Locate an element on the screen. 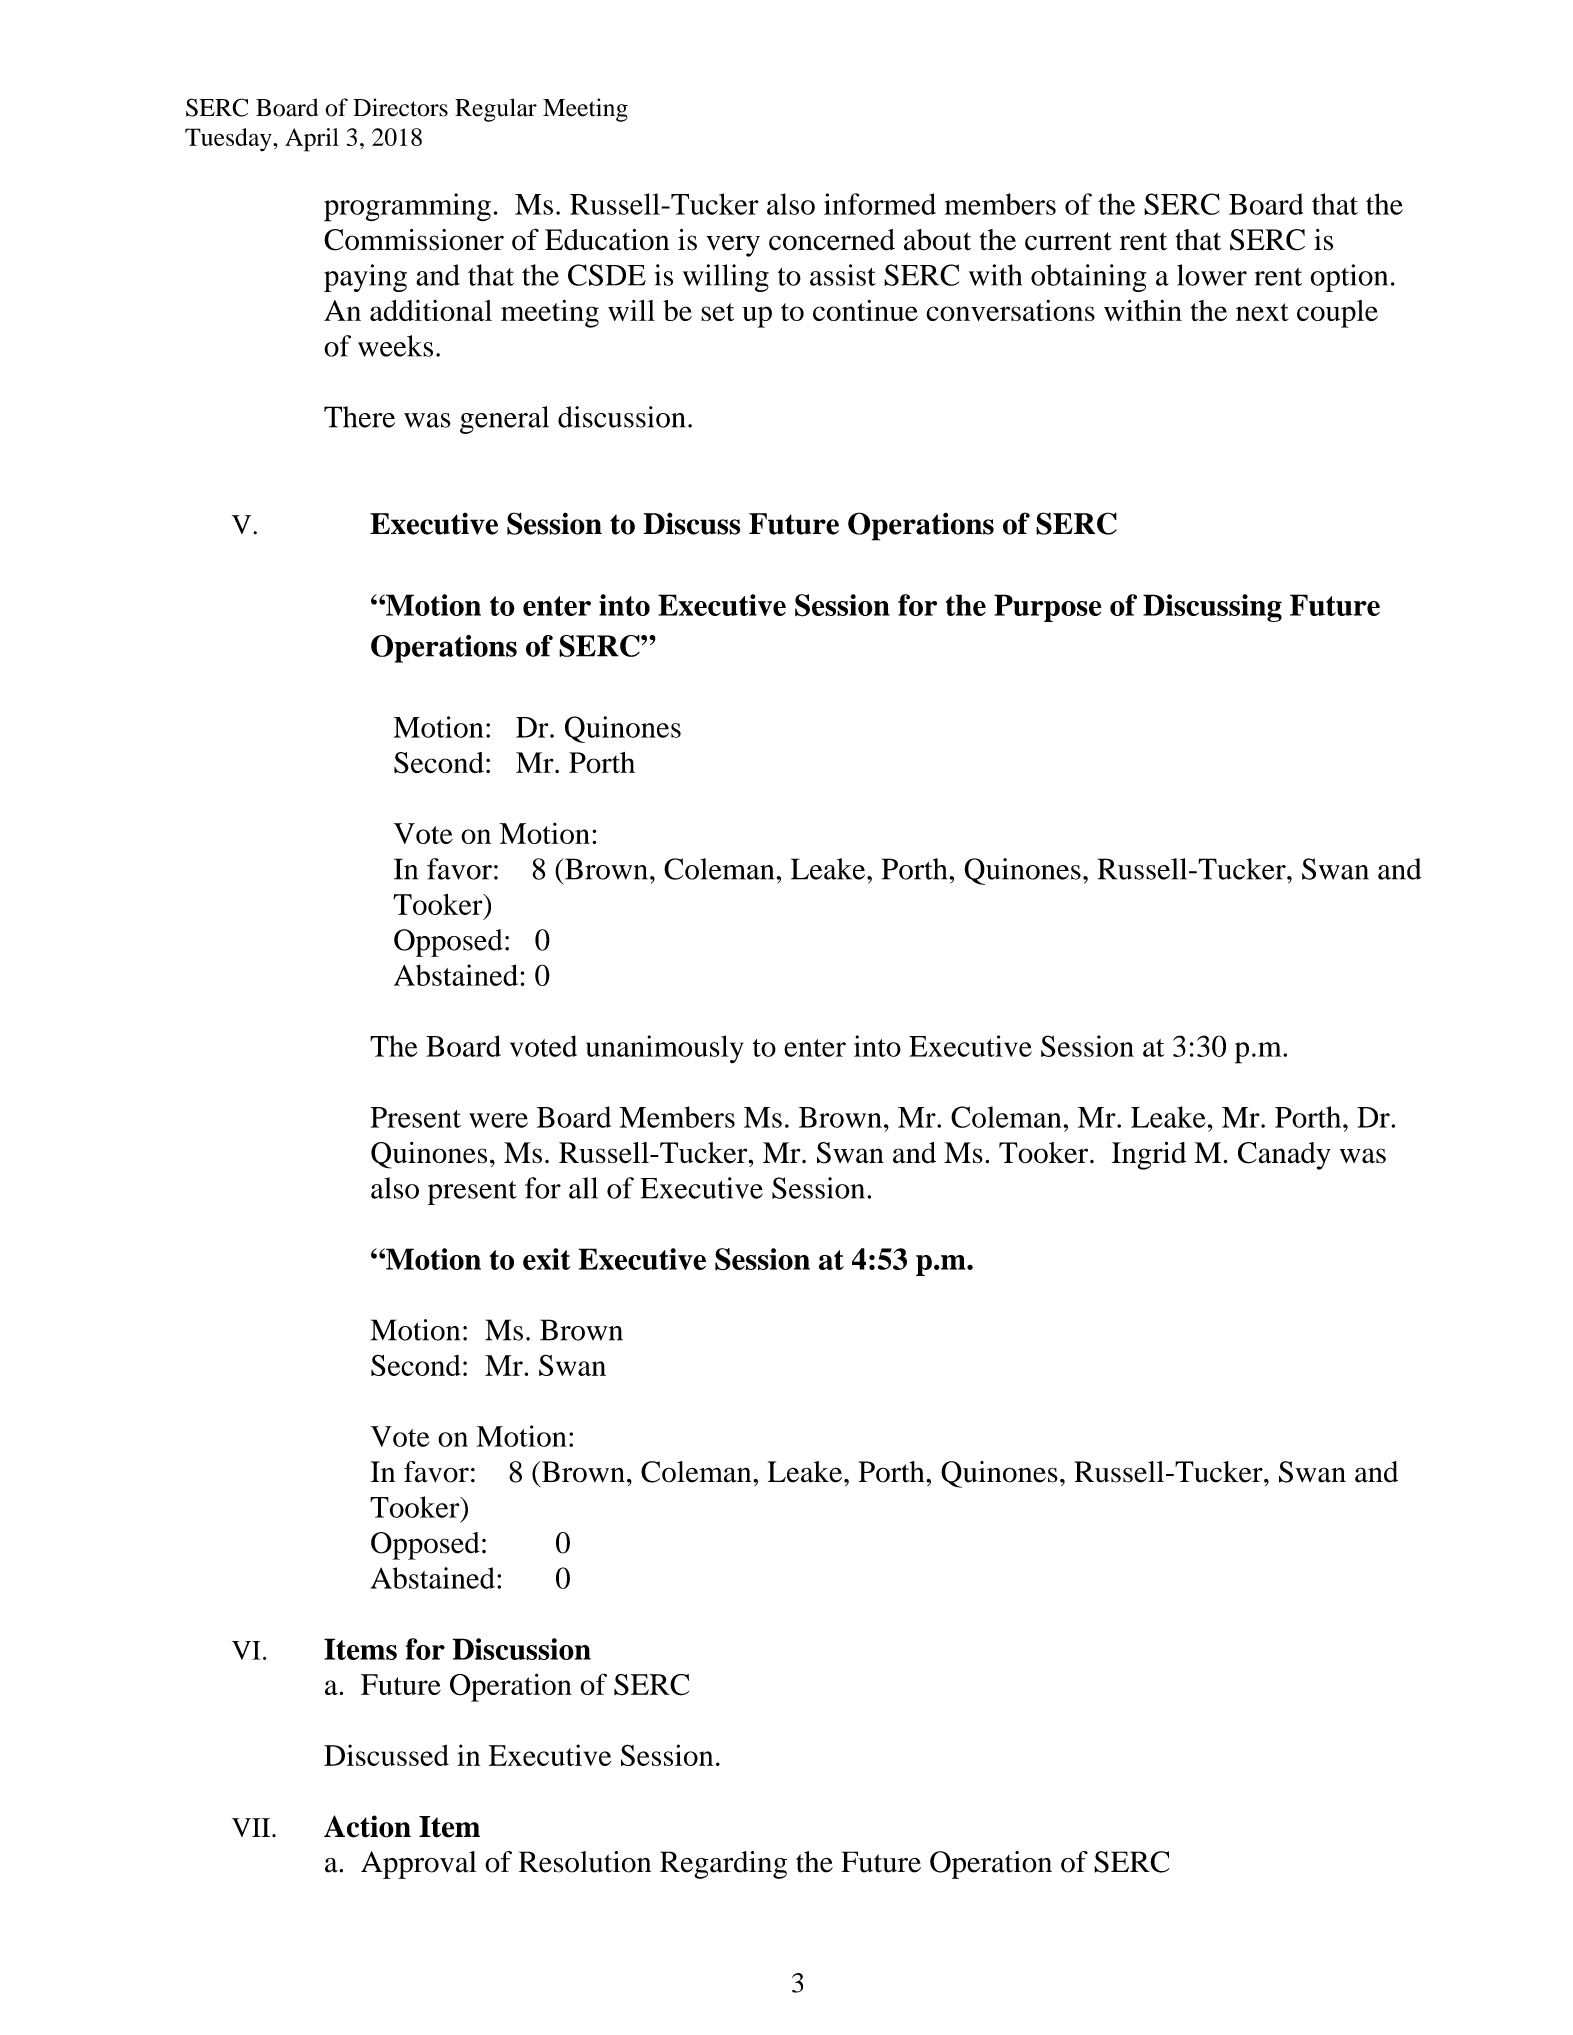  informed is located at coordinates (880, 204).
